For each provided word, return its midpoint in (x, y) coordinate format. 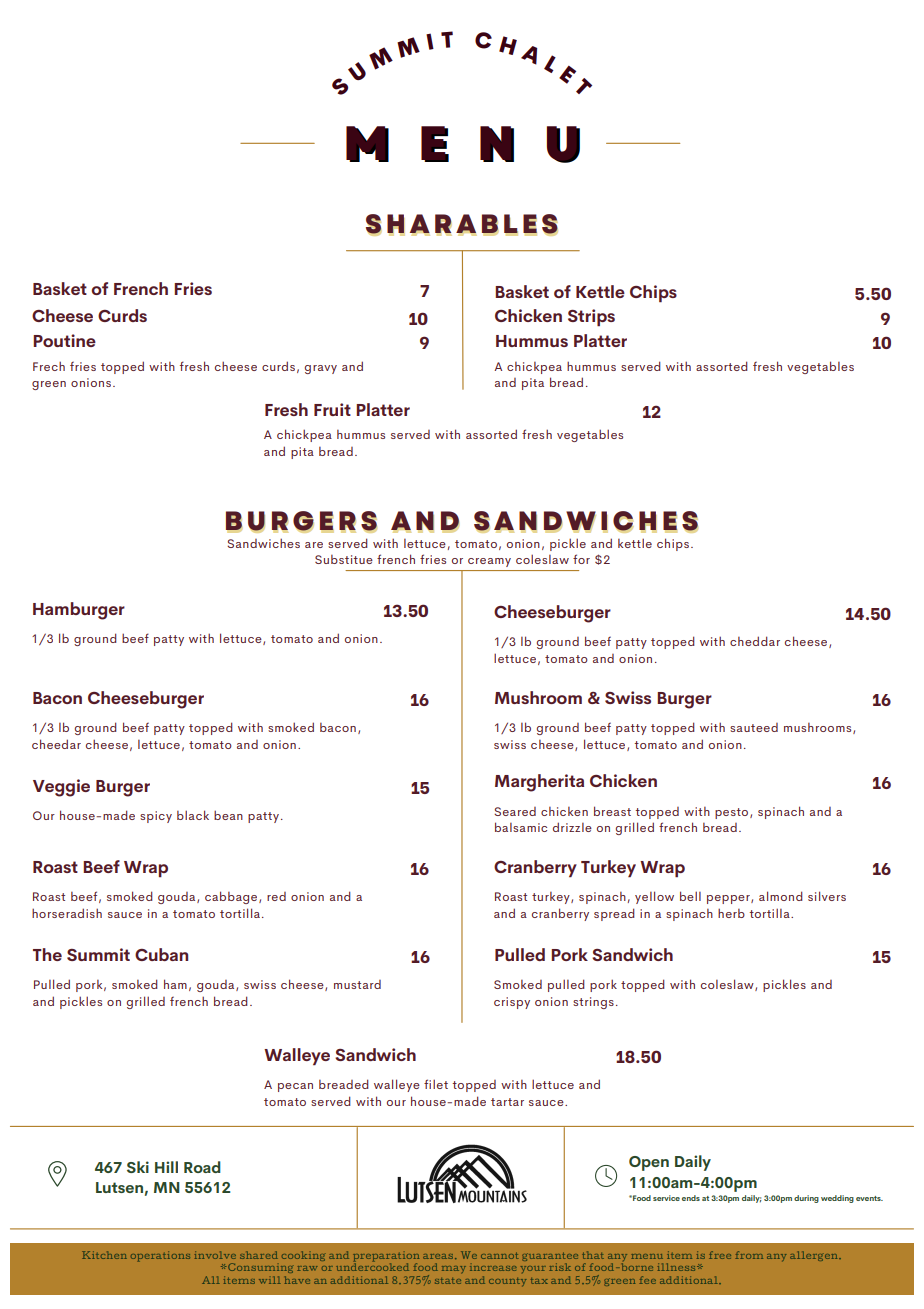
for (581, 559)
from (749, 1255)
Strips (591, 318)
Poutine (64, 340)
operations (160, 1256)
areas (438, 1256)
